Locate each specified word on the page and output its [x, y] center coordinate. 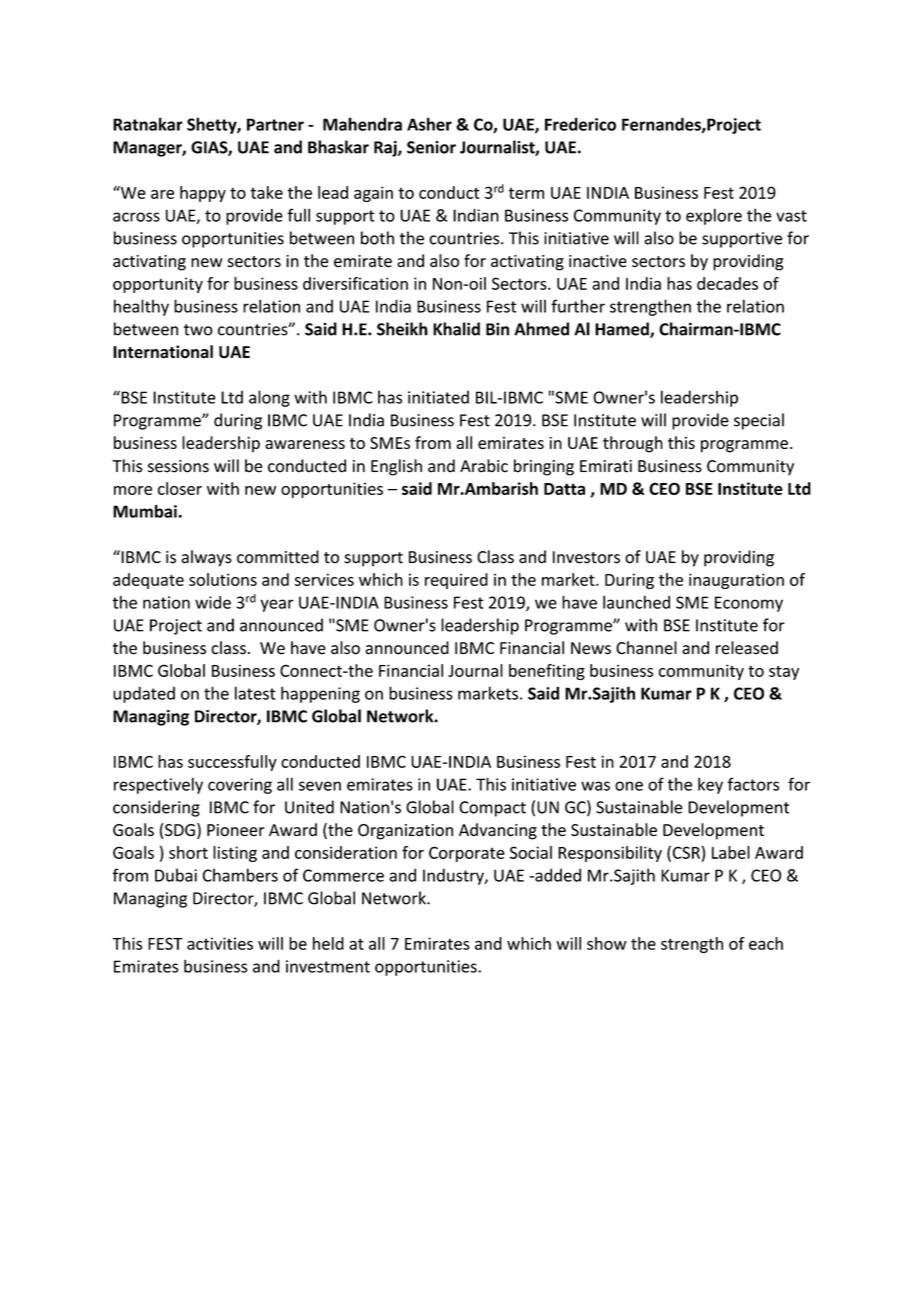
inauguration [736, 581]
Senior [431, 147]
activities [220, 943]
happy [203, 194]
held [328, 943]
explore [714, 216]
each [766, 943]
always [206, 558]
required [456, 581]
